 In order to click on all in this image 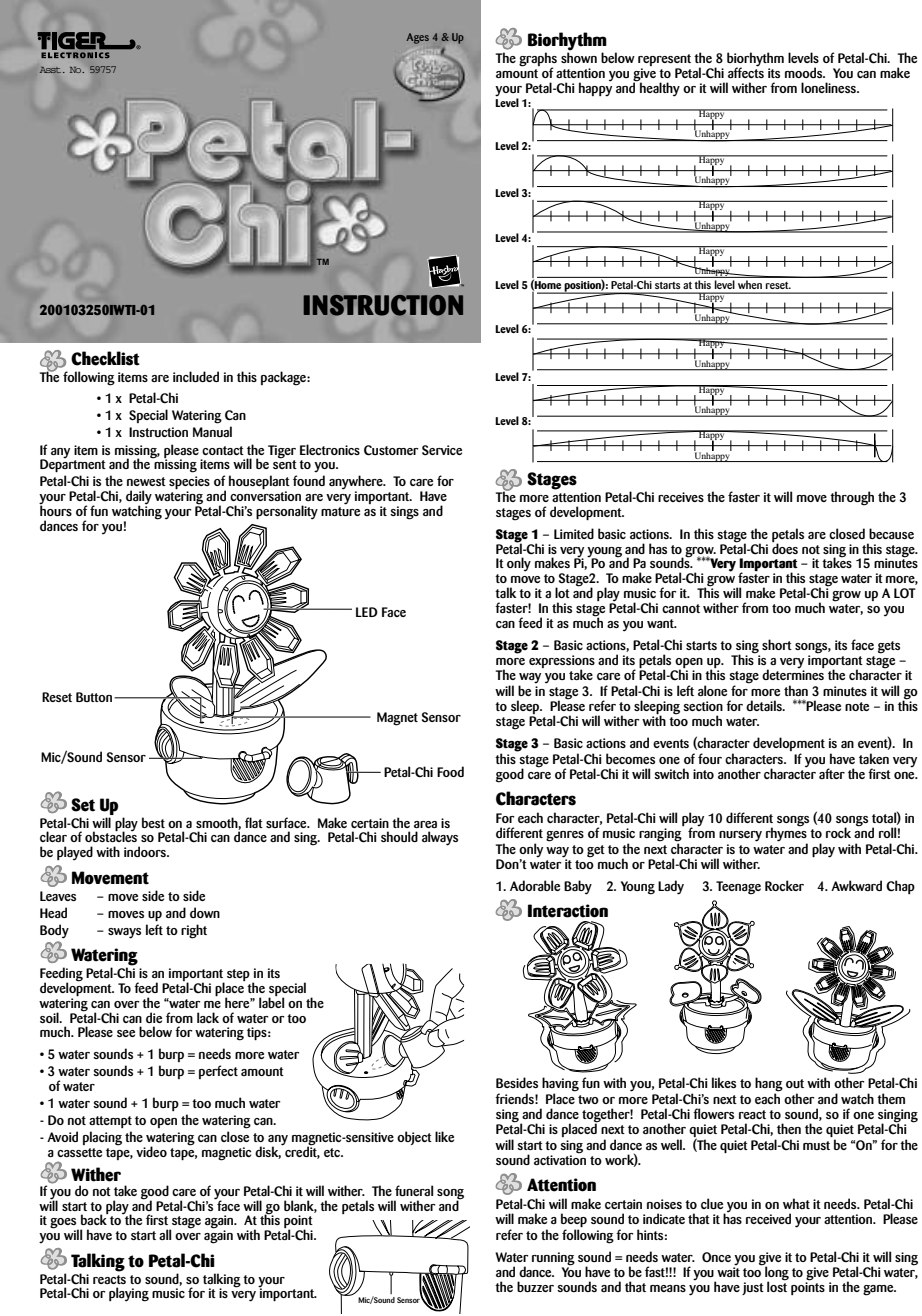, I will do `click(165, 1234)`.
